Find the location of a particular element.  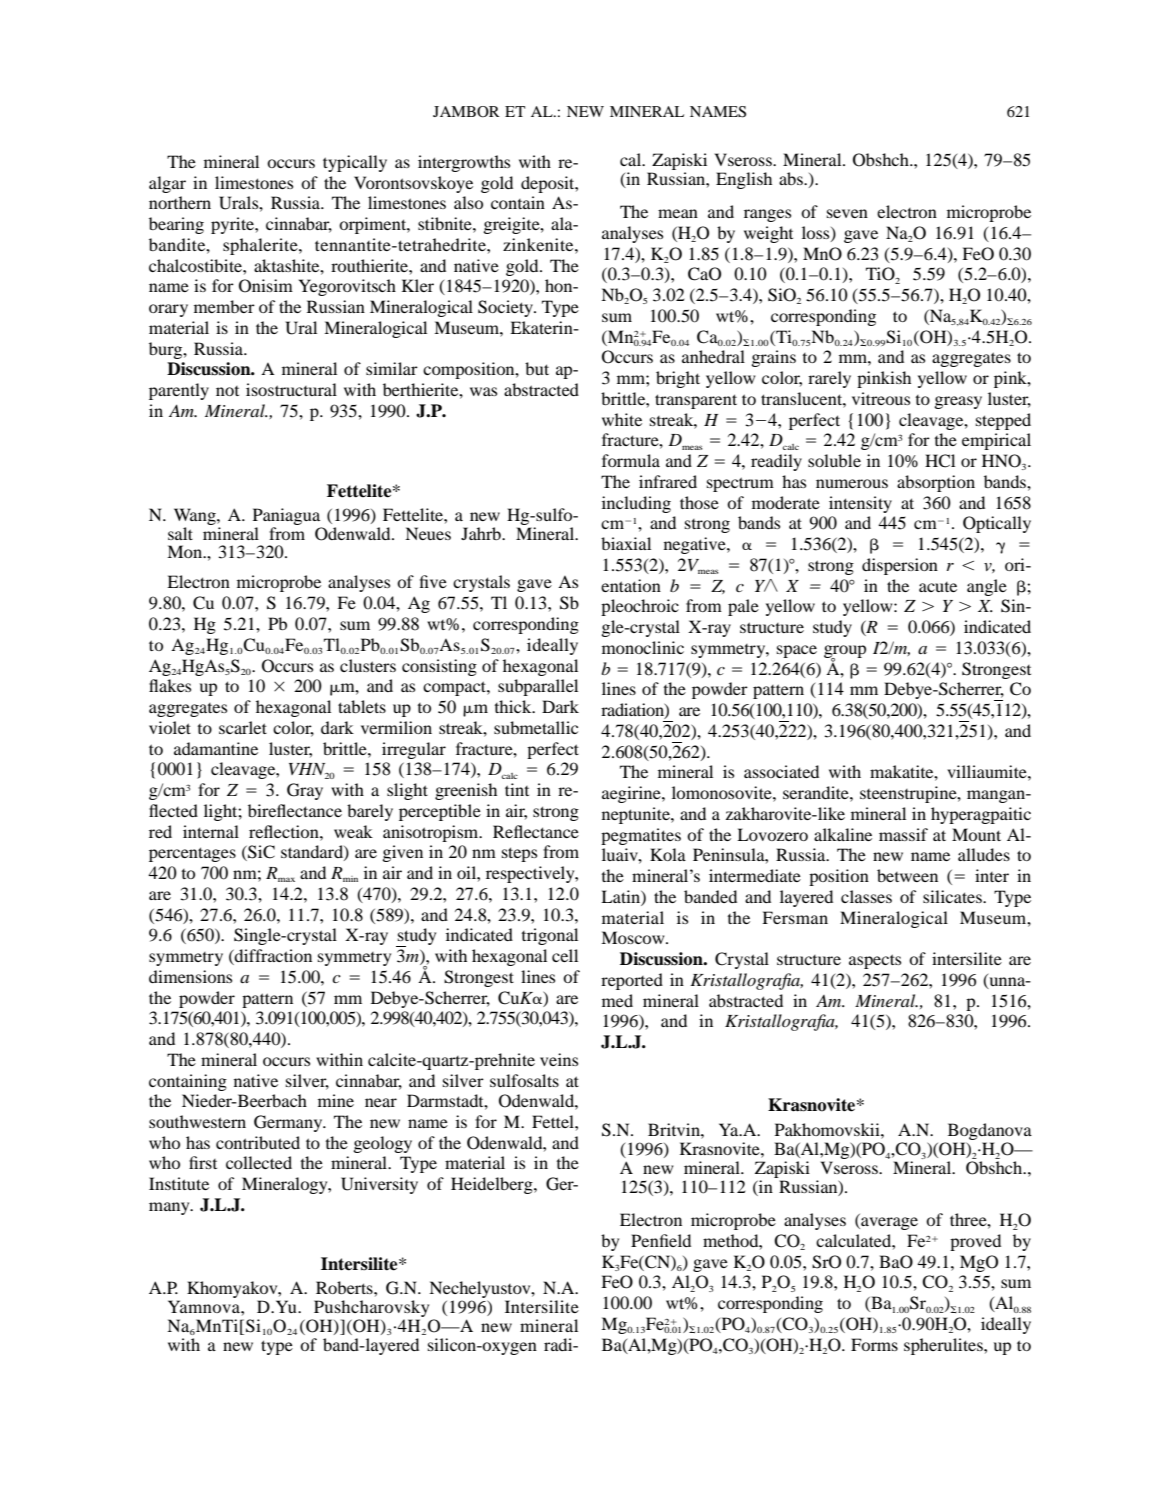

white is located at coordinates (622, 419).
